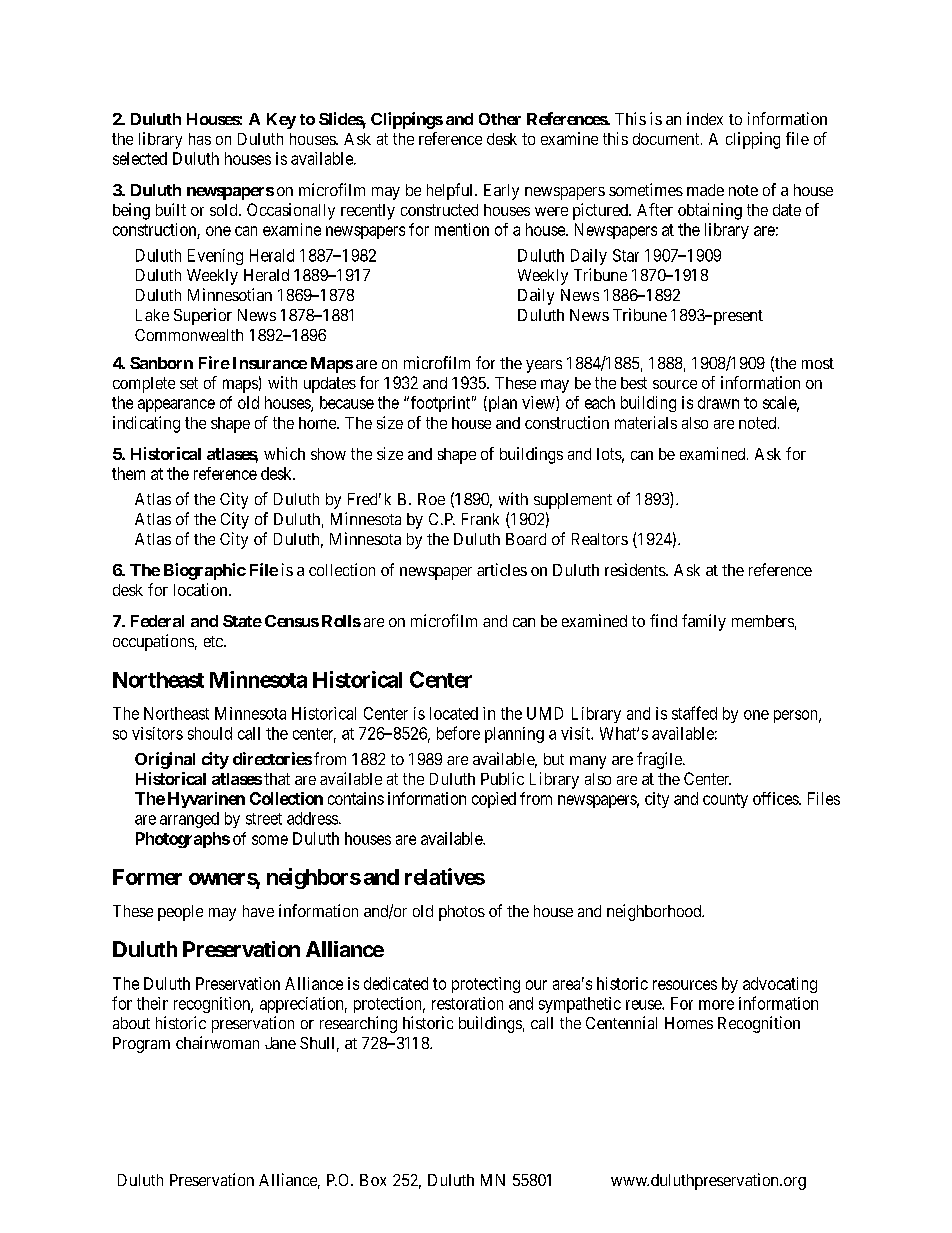 The width and height of the screenshot is (952, 1233). What do you see at coordinates (242, 621) in the screenshot?
I see `State` at bounding box center [242, 621].
